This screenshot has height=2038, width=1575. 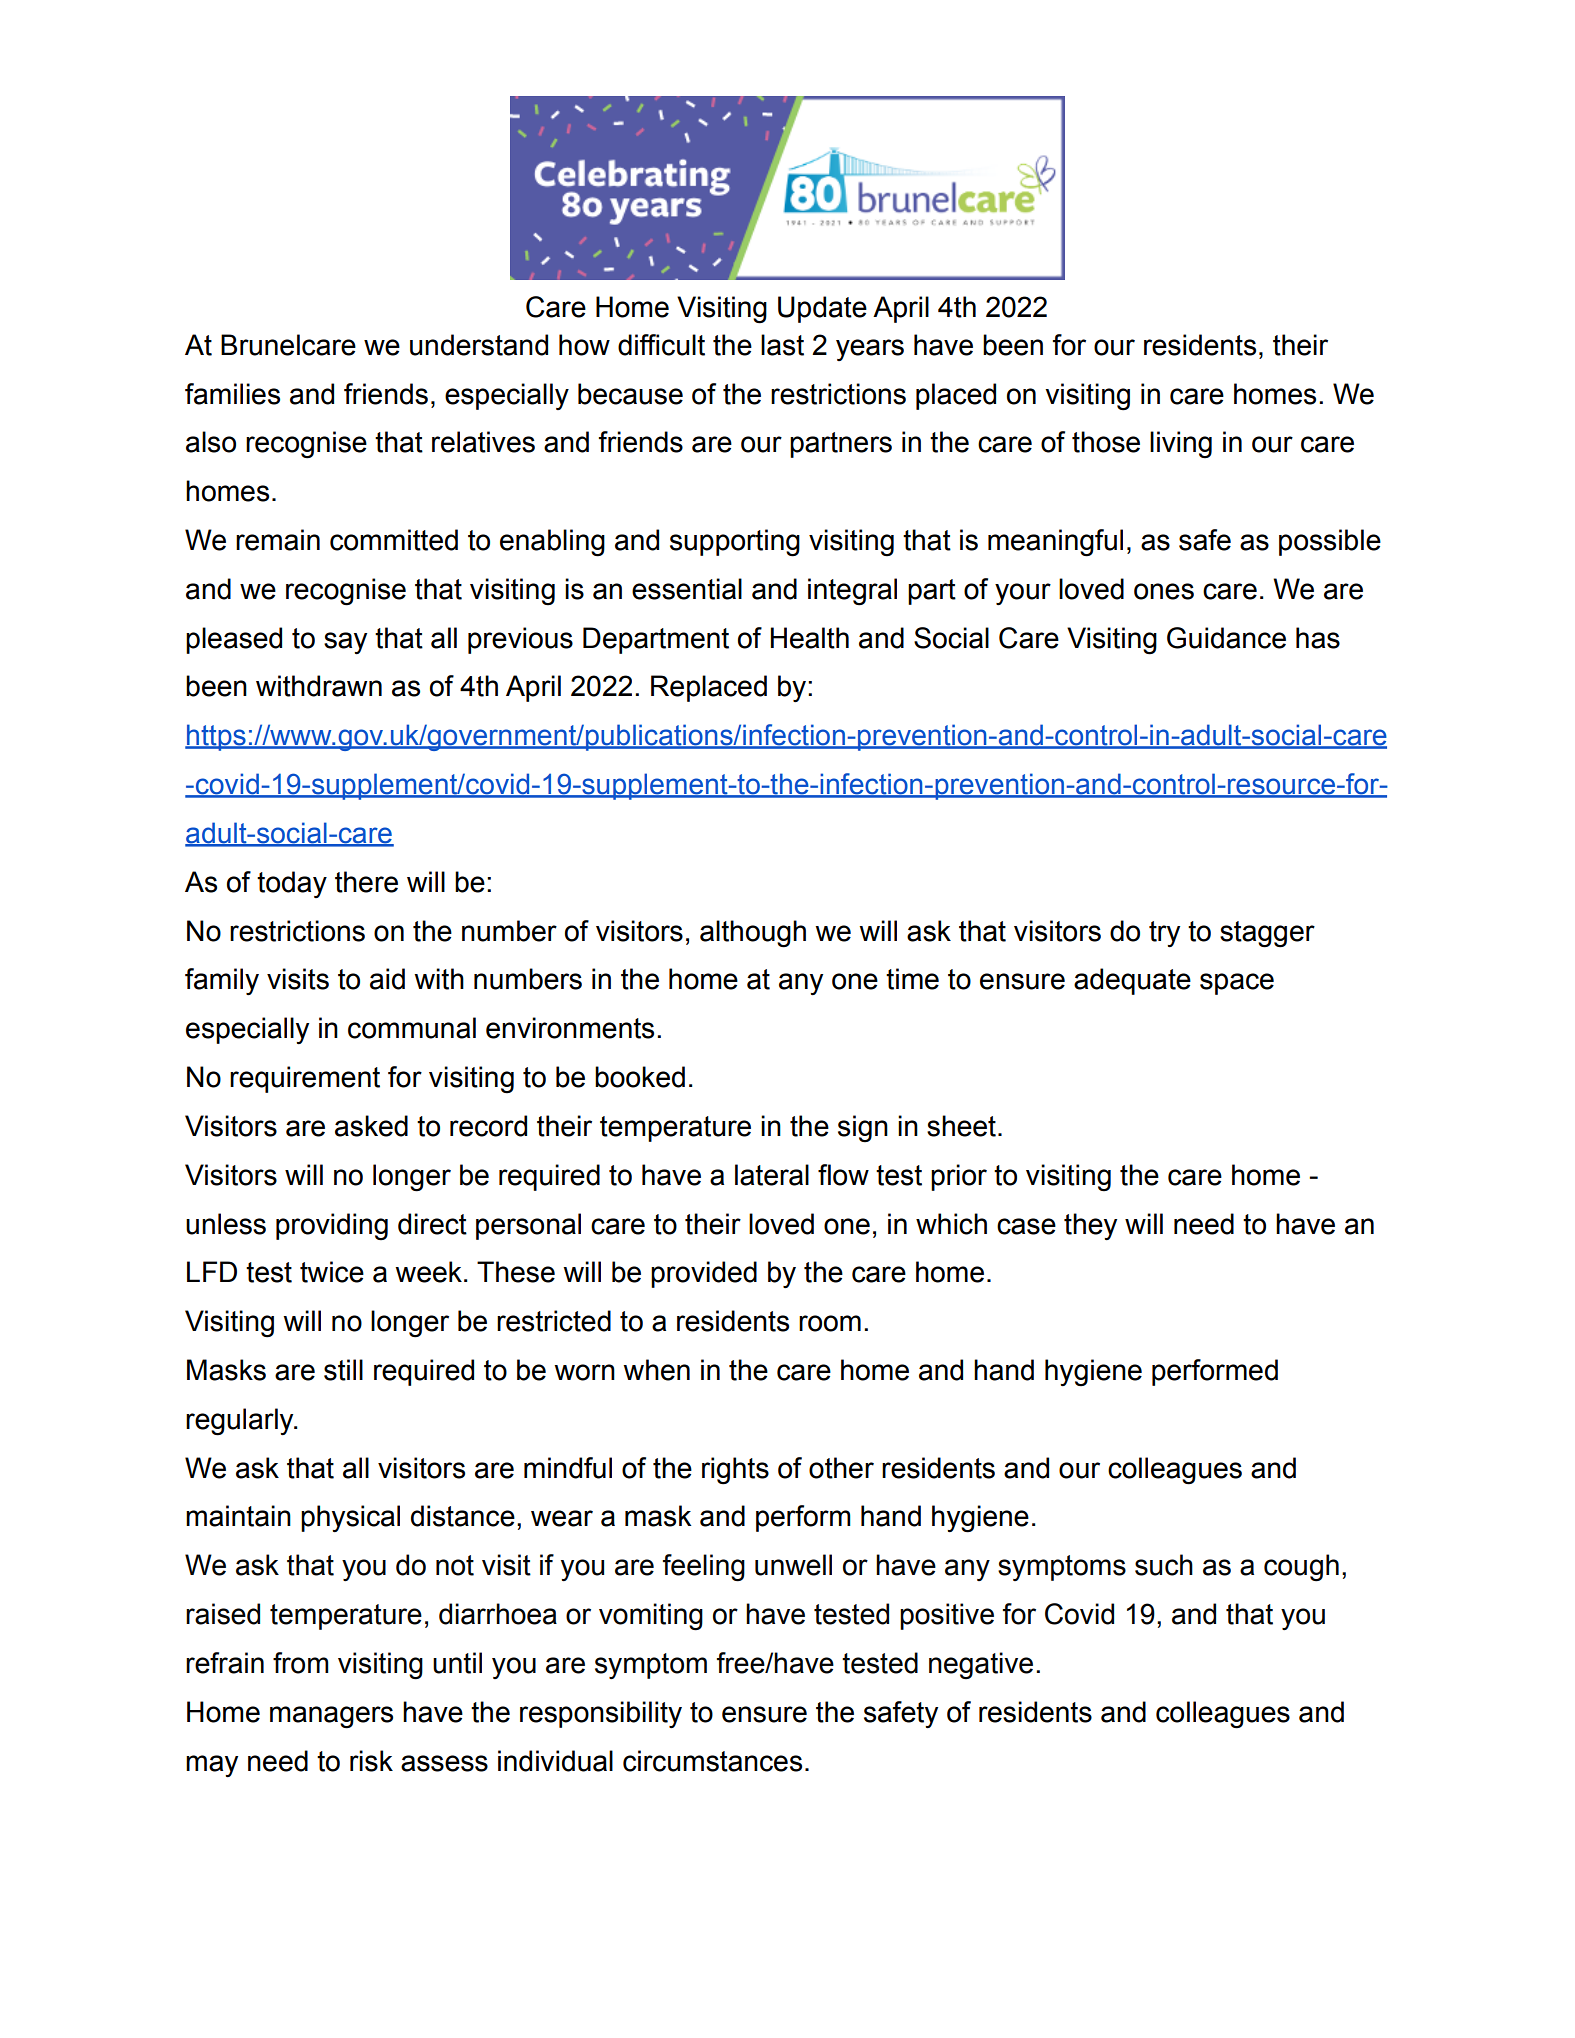 I want to click on living, so click(x=1181, y=444).
